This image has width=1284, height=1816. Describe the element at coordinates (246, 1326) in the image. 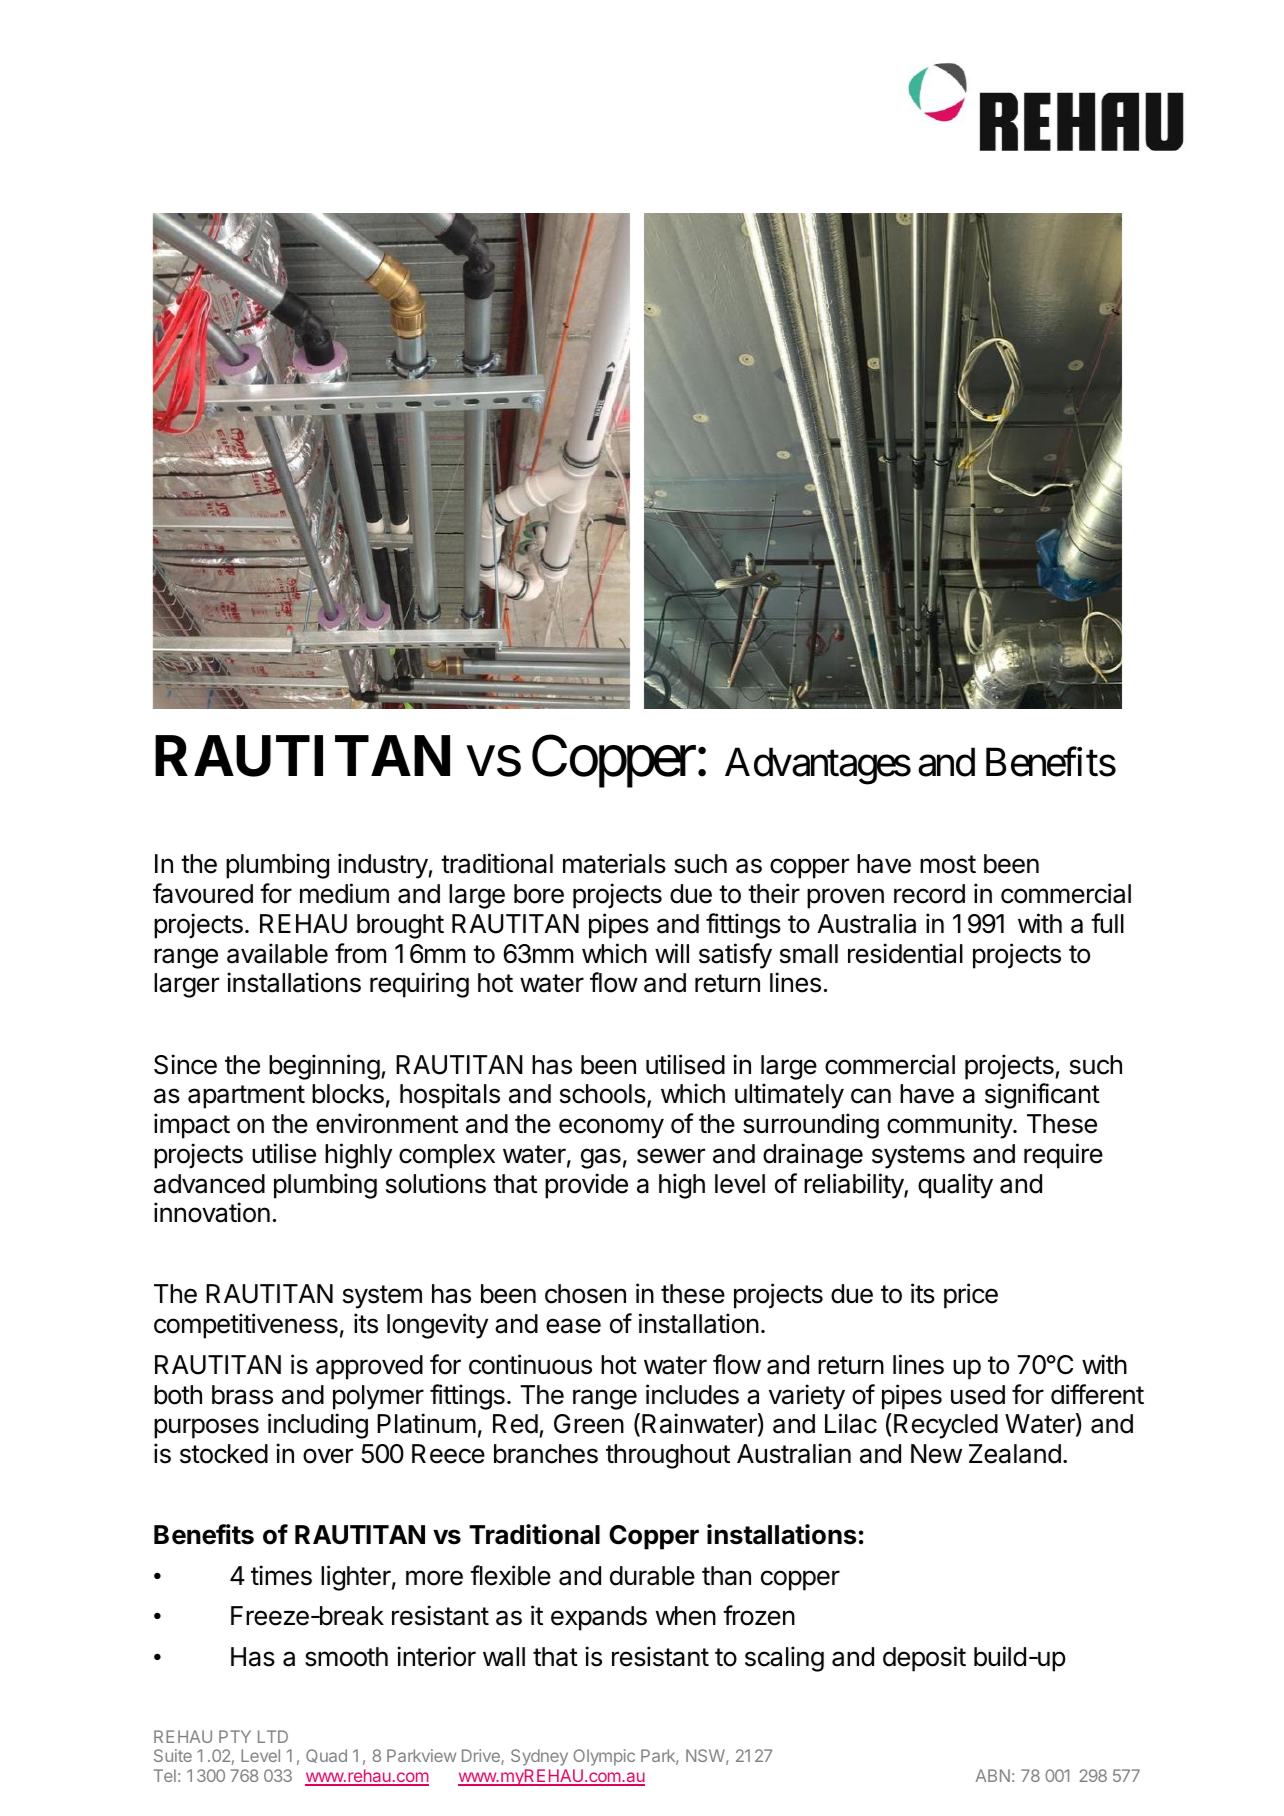

I see `competitiveness` at that location.
